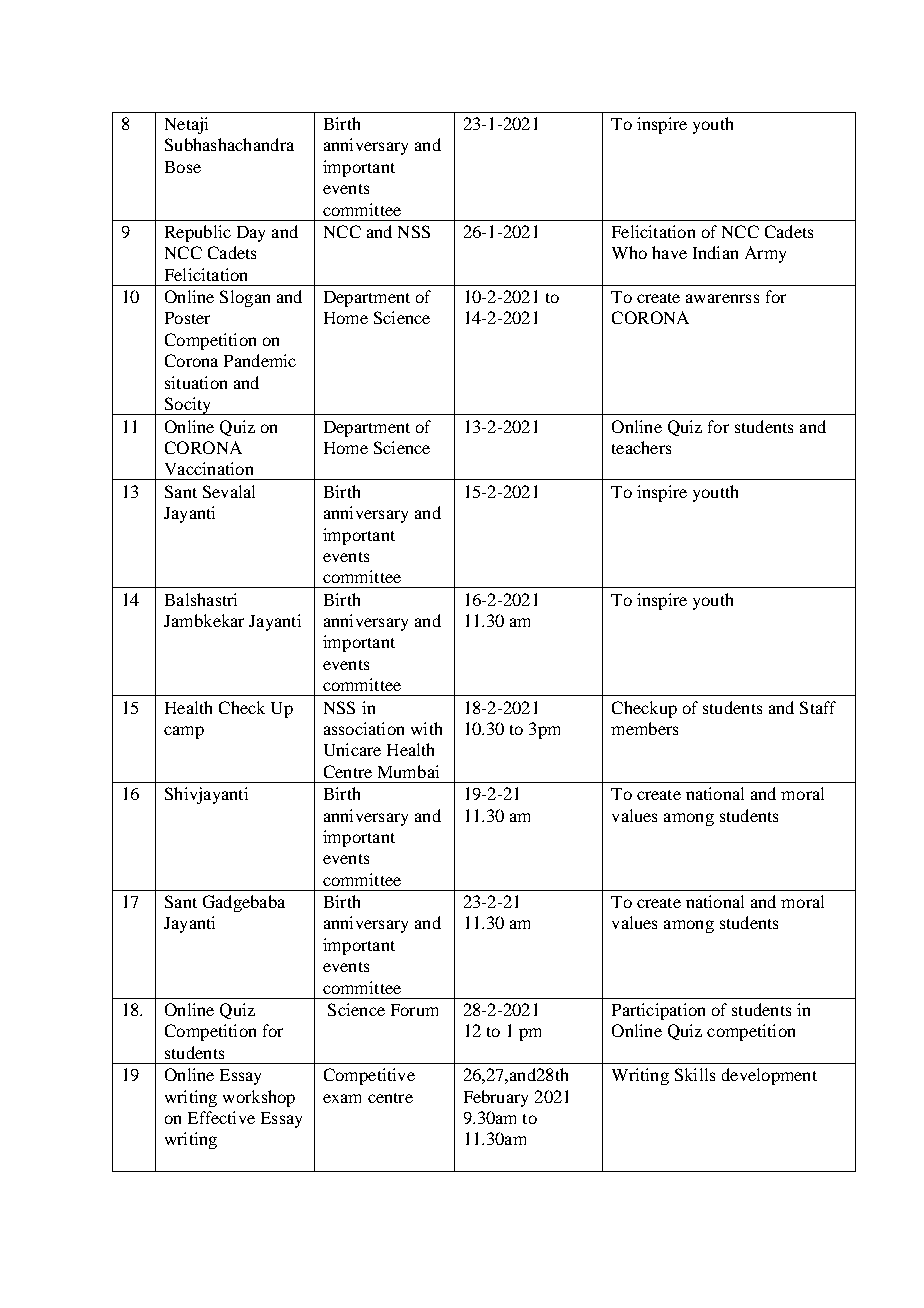 The height and width of the page is (1308, 924). What do you see at coordinates (259, 1098) in the page?
I see `workshop` at bounding box center [259, 1098].
